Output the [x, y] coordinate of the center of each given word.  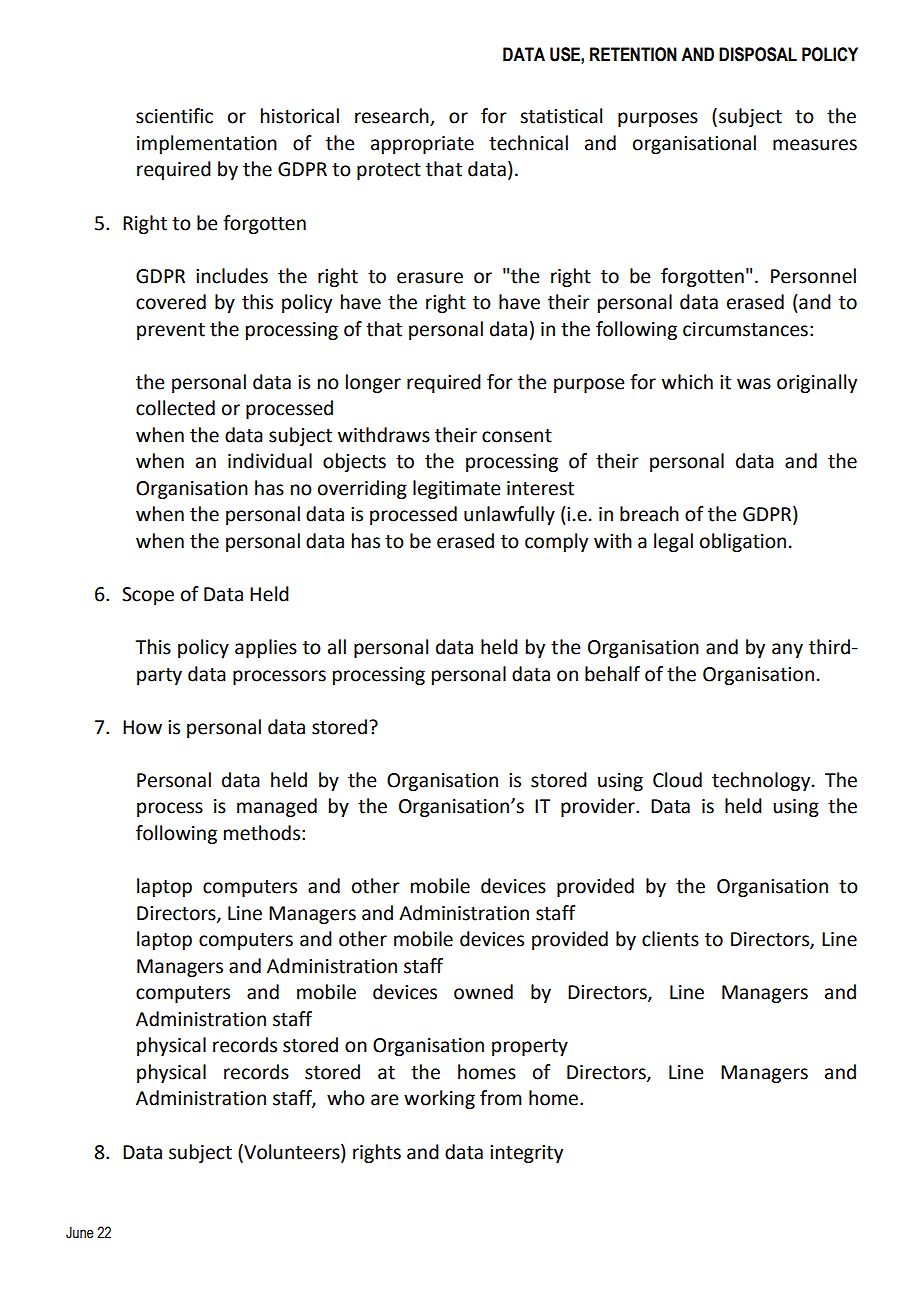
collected [175, 408]
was [754, 384]
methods [262, 833]
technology [762, 781]
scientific [174, 116]
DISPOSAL [758, 54]
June [80, 1233]
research [393, 117]
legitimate [456, 489]
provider [599, 807]
